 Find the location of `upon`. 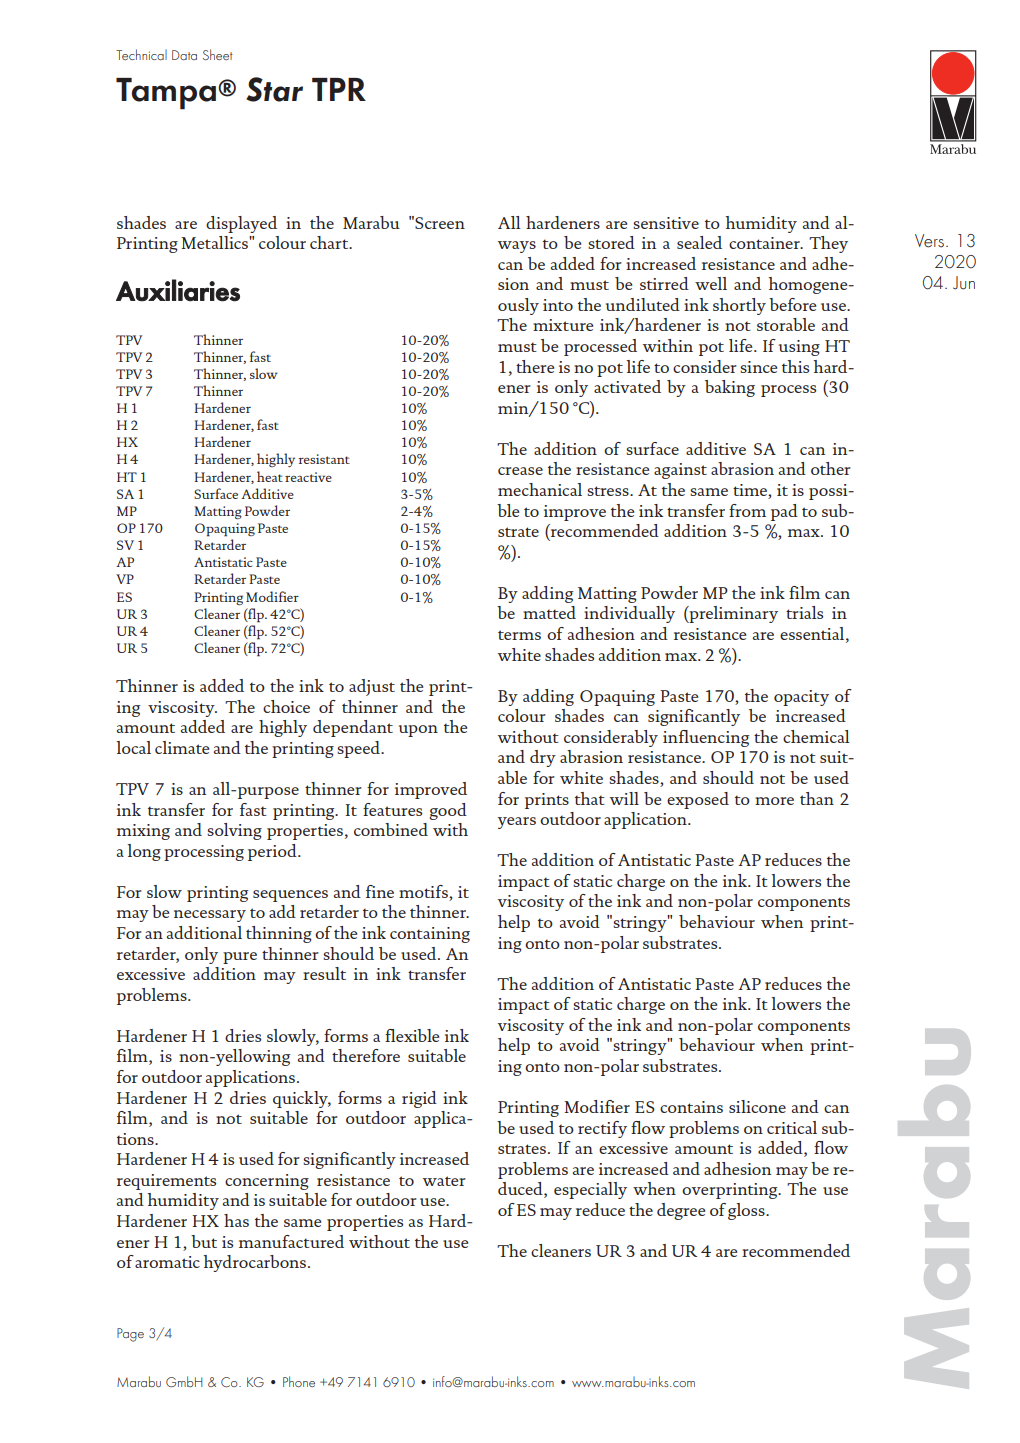

upon is located at coordinates (418, 731).
